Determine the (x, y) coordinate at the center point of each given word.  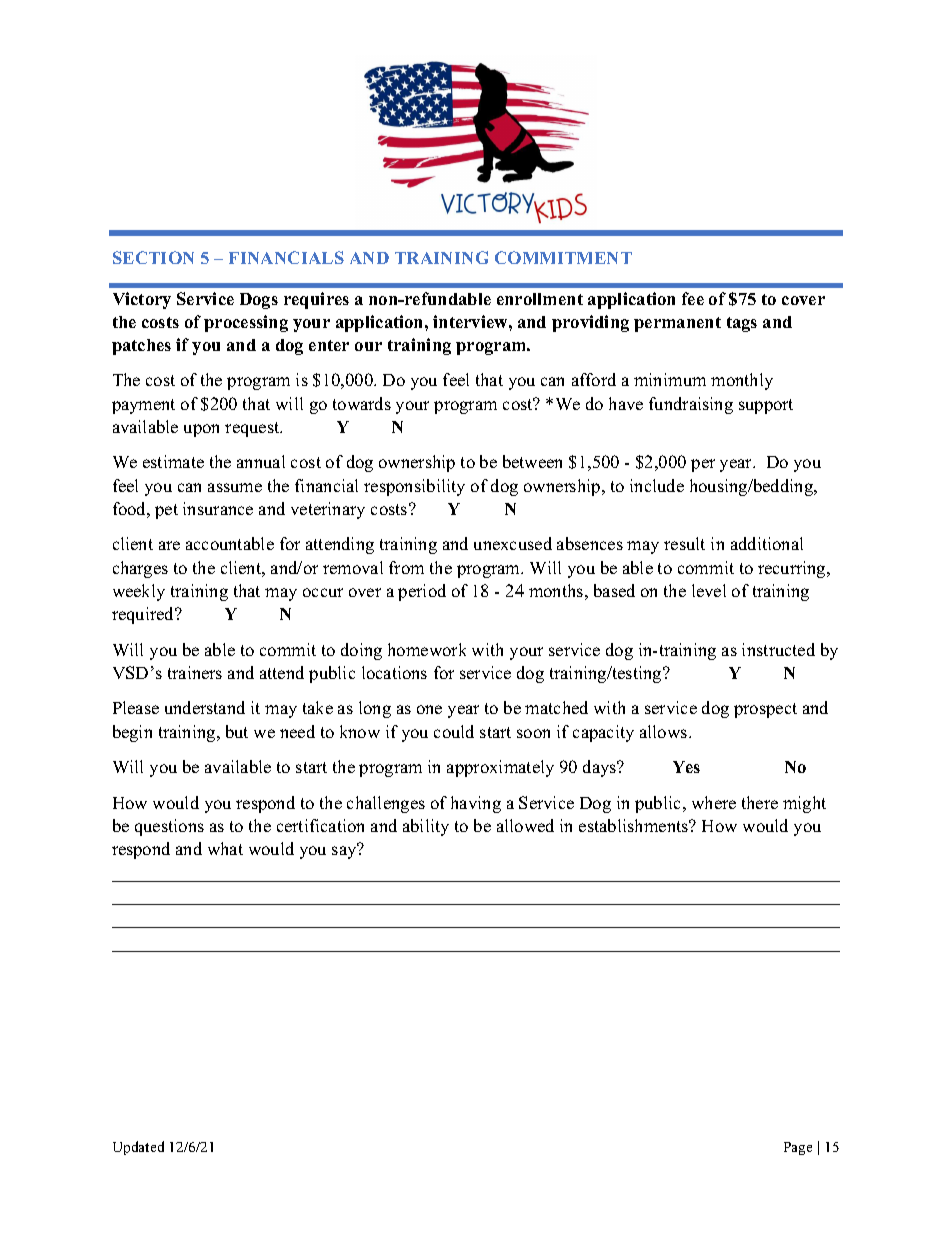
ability (426, 827)
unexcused (513, 543)
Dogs (259, 301)
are (169, 545)
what (225, 848)
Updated (138, 1148)
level (709, 590)
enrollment (540, 299)
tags (742, 324)
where (714, 802)
